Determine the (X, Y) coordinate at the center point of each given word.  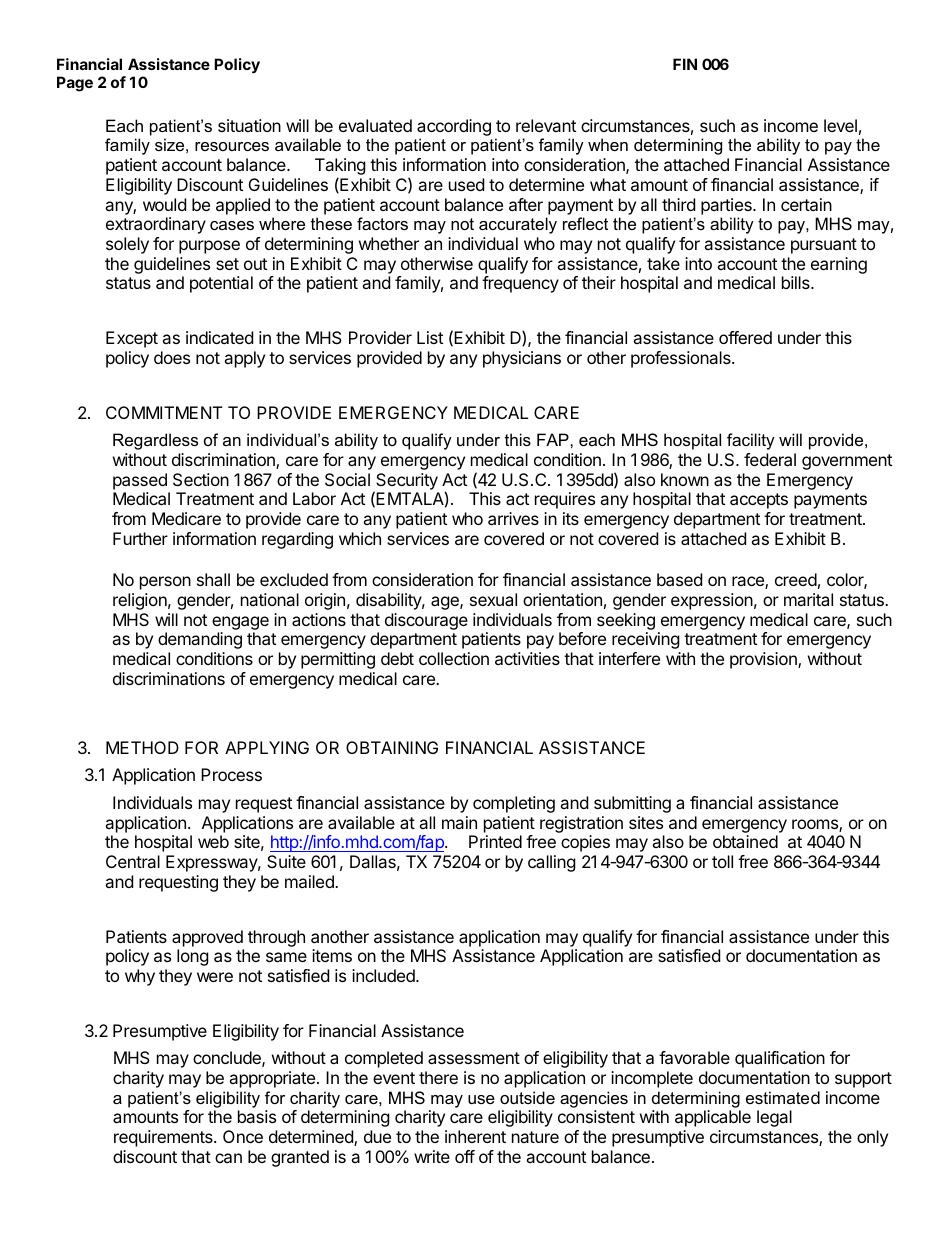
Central (133, 861)
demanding (200, 640)
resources (232, 146)
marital (808, 599)
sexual (493, 599)
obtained (745, 841)
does (172, 357)
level (840, 125)
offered (745, 337)
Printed (495, 841)
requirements (164, 1138)
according (454, 129)
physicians (522, 359)
